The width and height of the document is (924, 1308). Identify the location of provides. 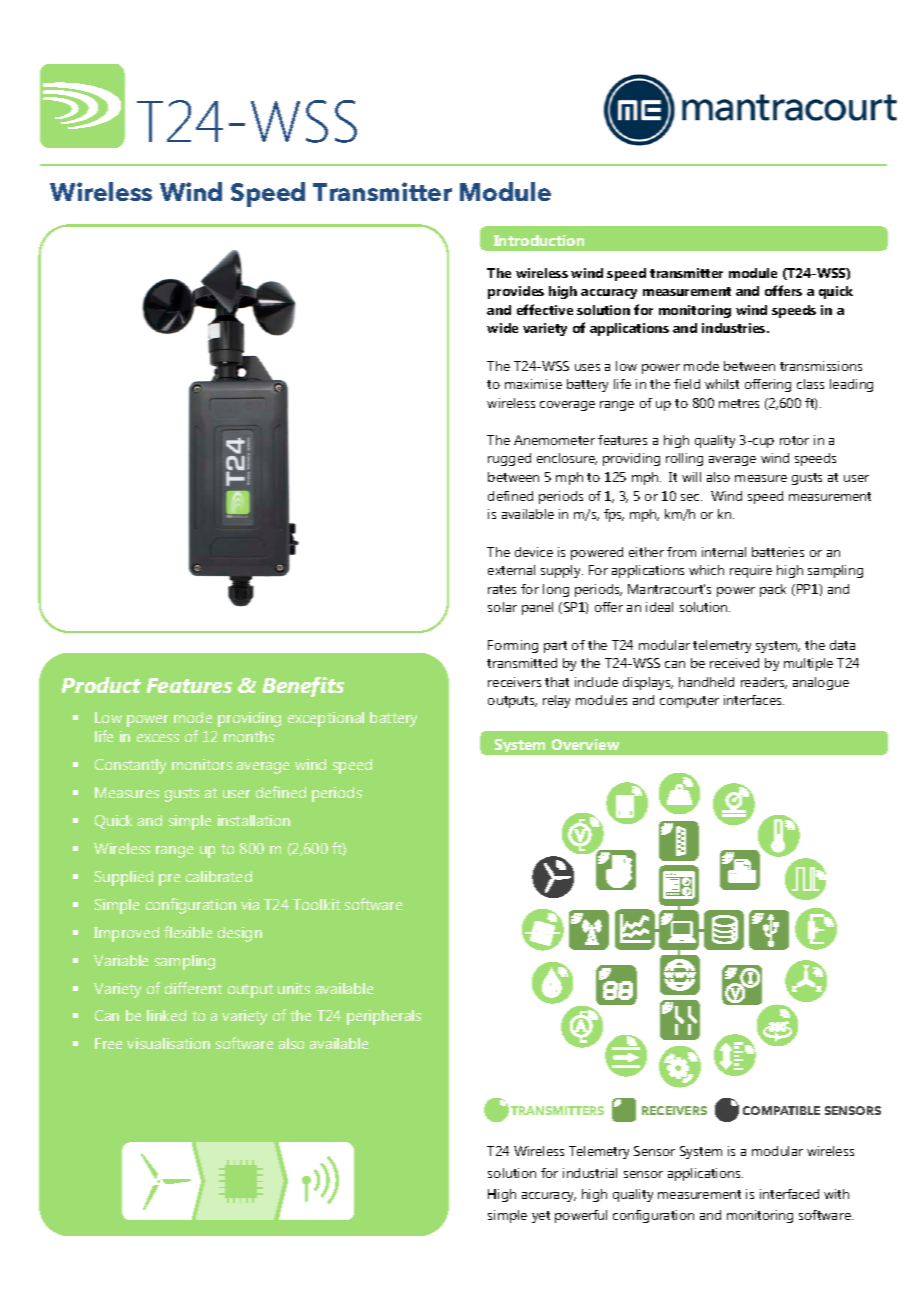
(516, 292).
